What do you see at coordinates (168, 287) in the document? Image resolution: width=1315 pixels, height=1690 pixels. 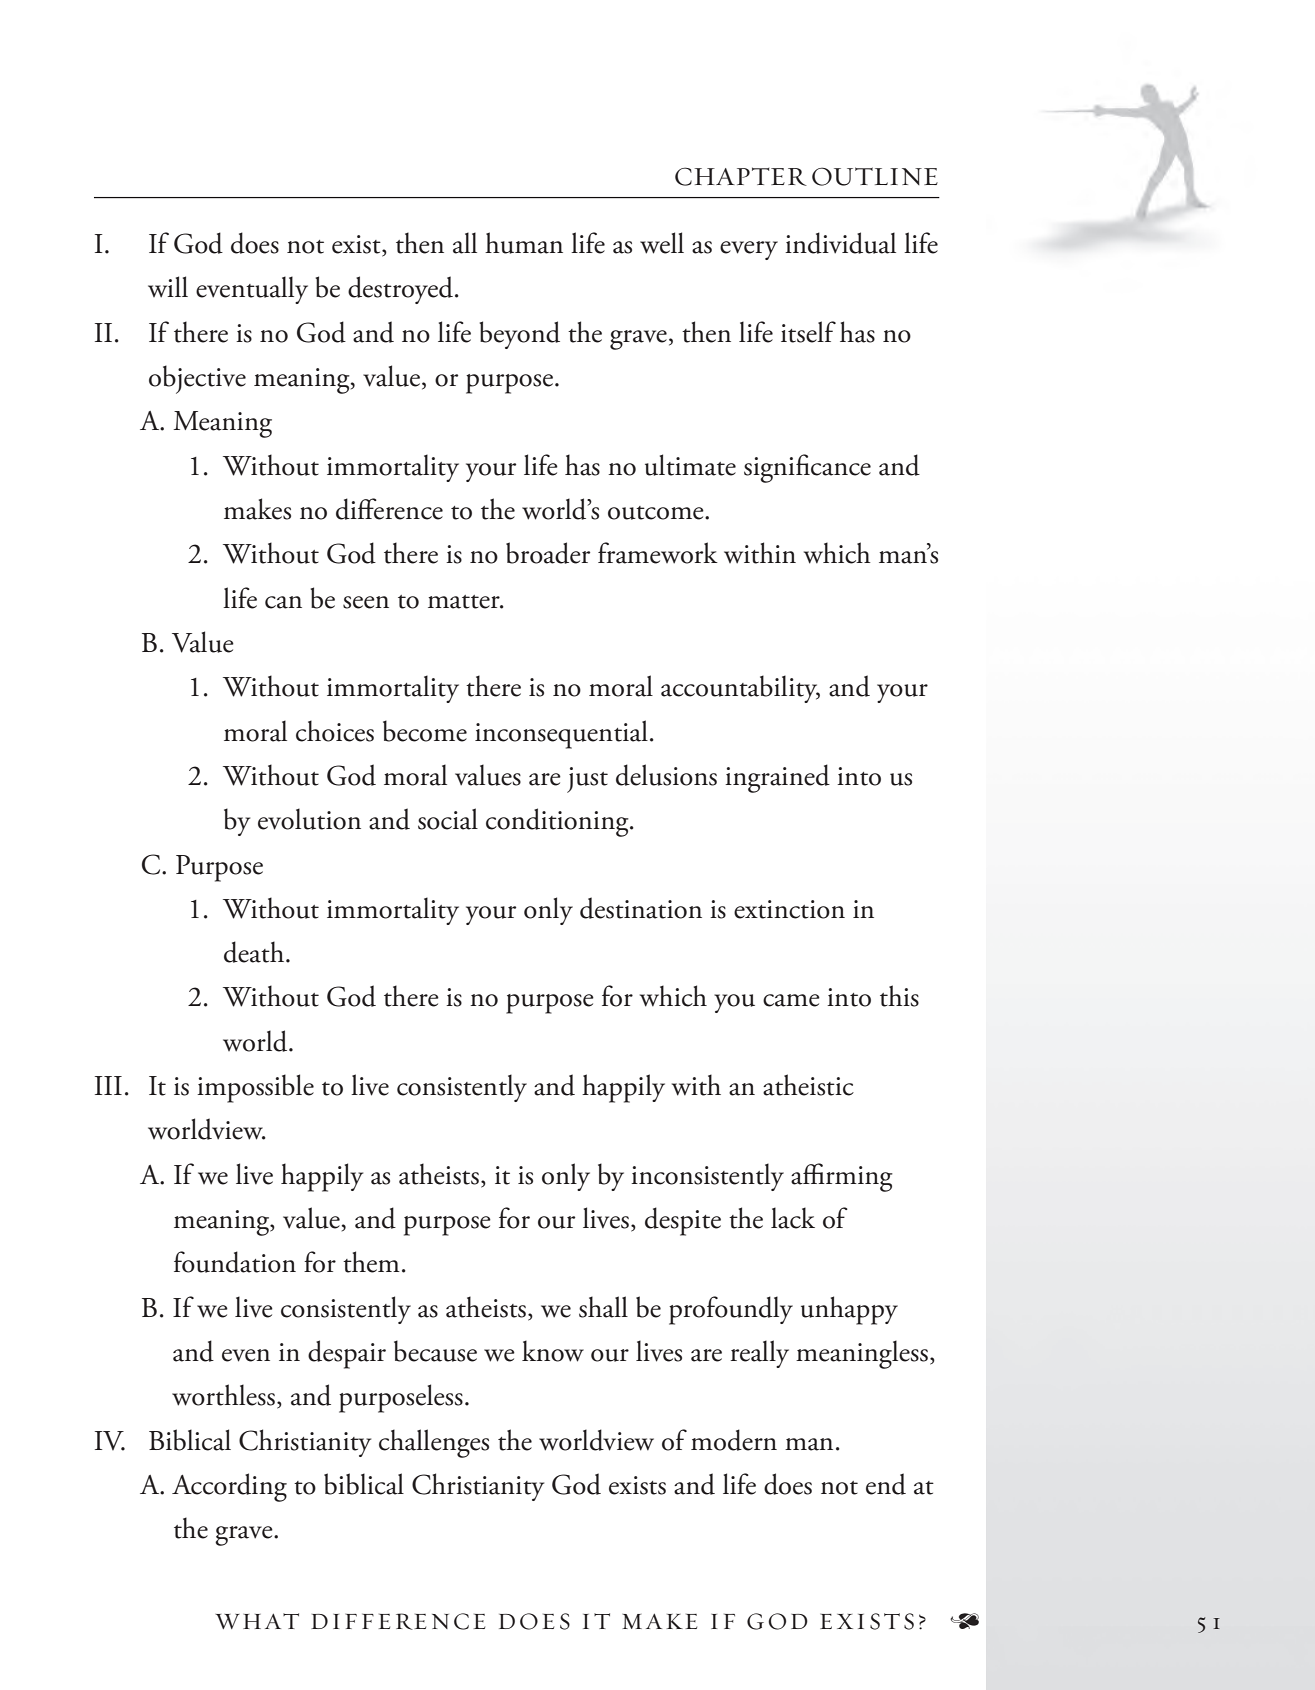 I see `will` at bounding box center [168, 287].
